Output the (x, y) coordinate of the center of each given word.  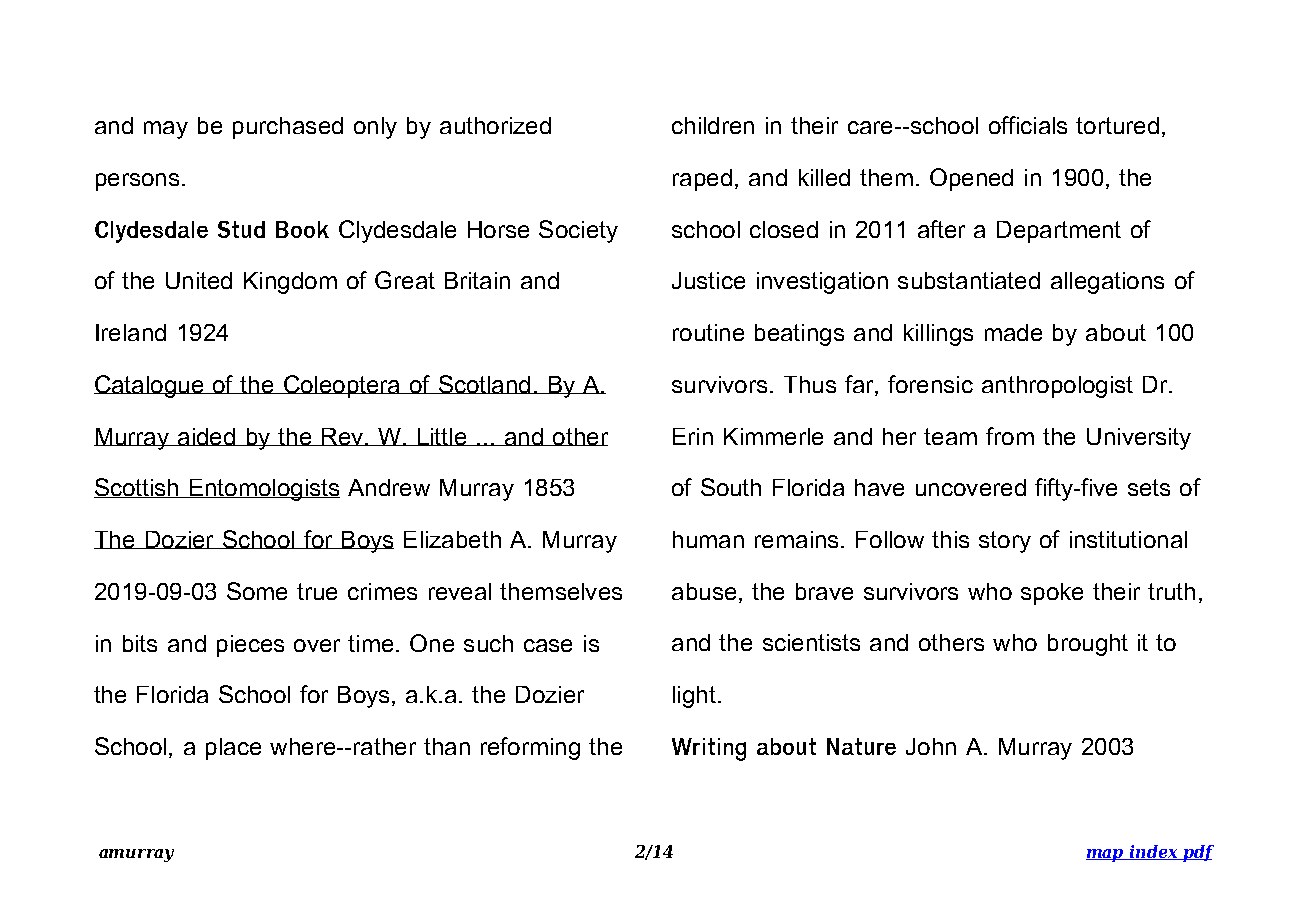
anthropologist (1057, 387)
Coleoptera (341, 386)
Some (257, 591)
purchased (288, 128)
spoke (1052, 594)
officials (1028, 125)
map (1106, 855)
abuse (704, 591)
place (233, 749)
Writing (709, 749)
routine (708, 332)
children (713, 125)
